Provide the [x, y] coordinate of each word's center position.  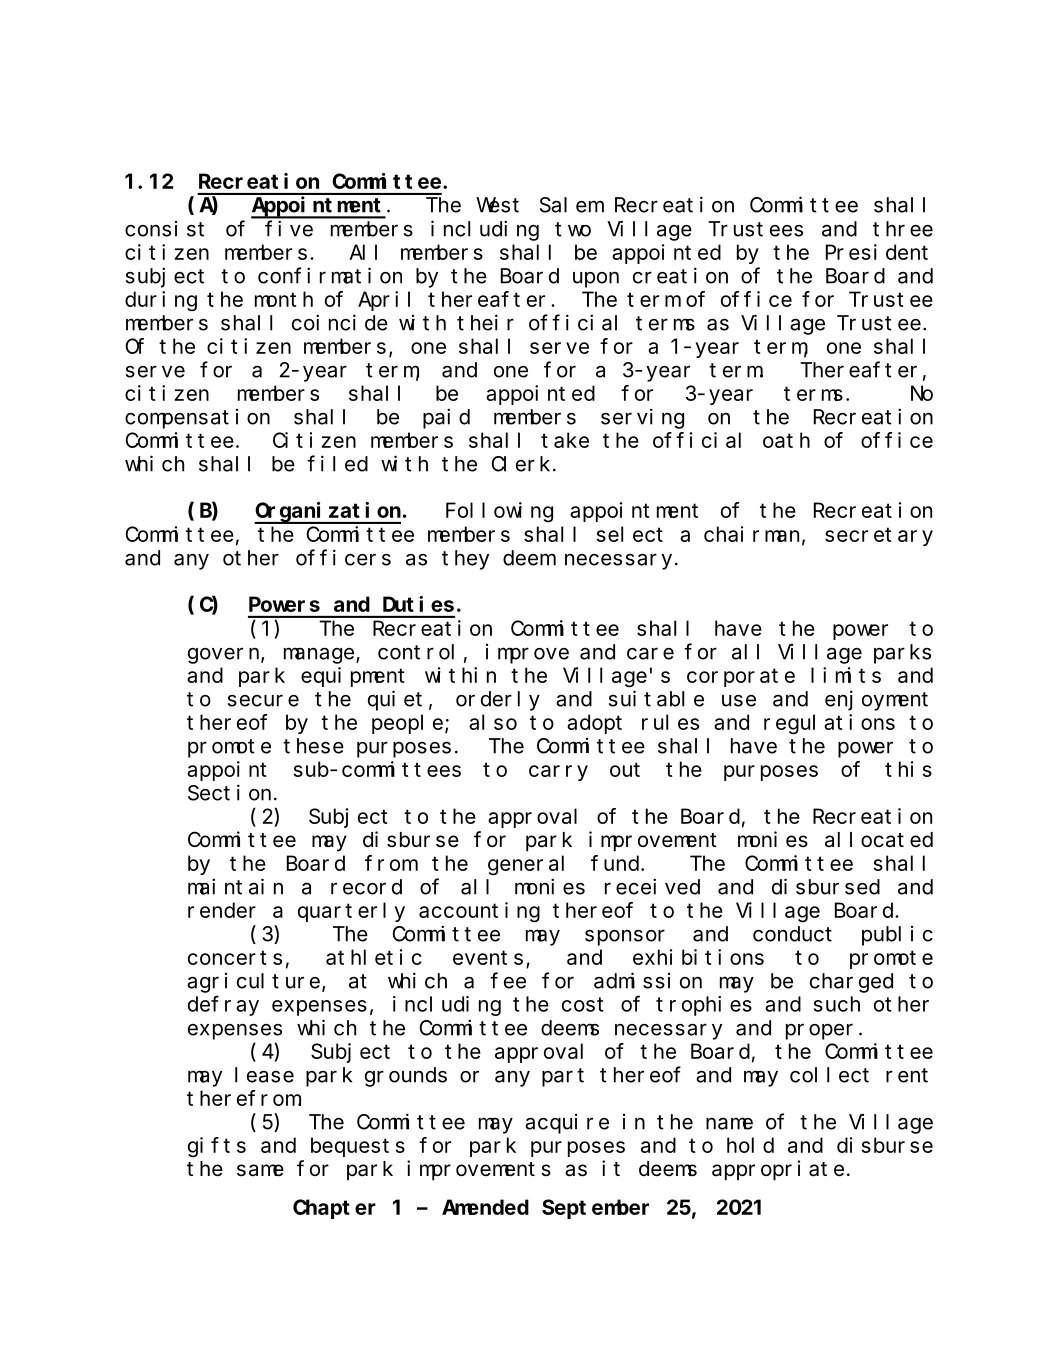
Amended [485, 1207]
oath [786, 440]
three [903, 229]
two [573, 229]
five [289, 228]
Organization [327, 512]
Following [499, 512]
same [260, 1170]
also [493, 722]
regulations [829, 724]
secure [263, 701]
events [488, 958]
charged [851, 983]
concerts [235, 958]
